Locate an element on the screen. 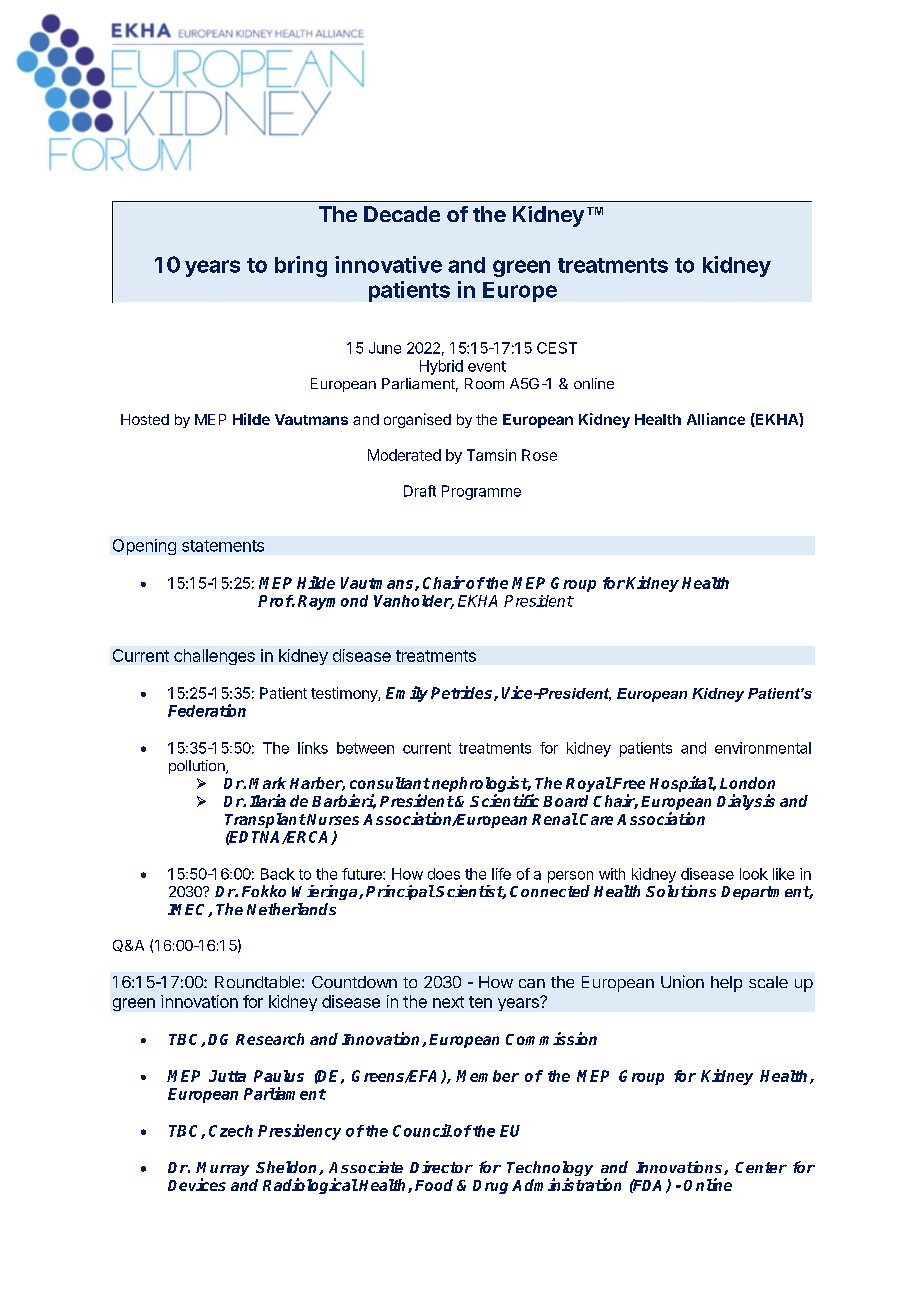  Federation is located at coordinates (207, 710).
